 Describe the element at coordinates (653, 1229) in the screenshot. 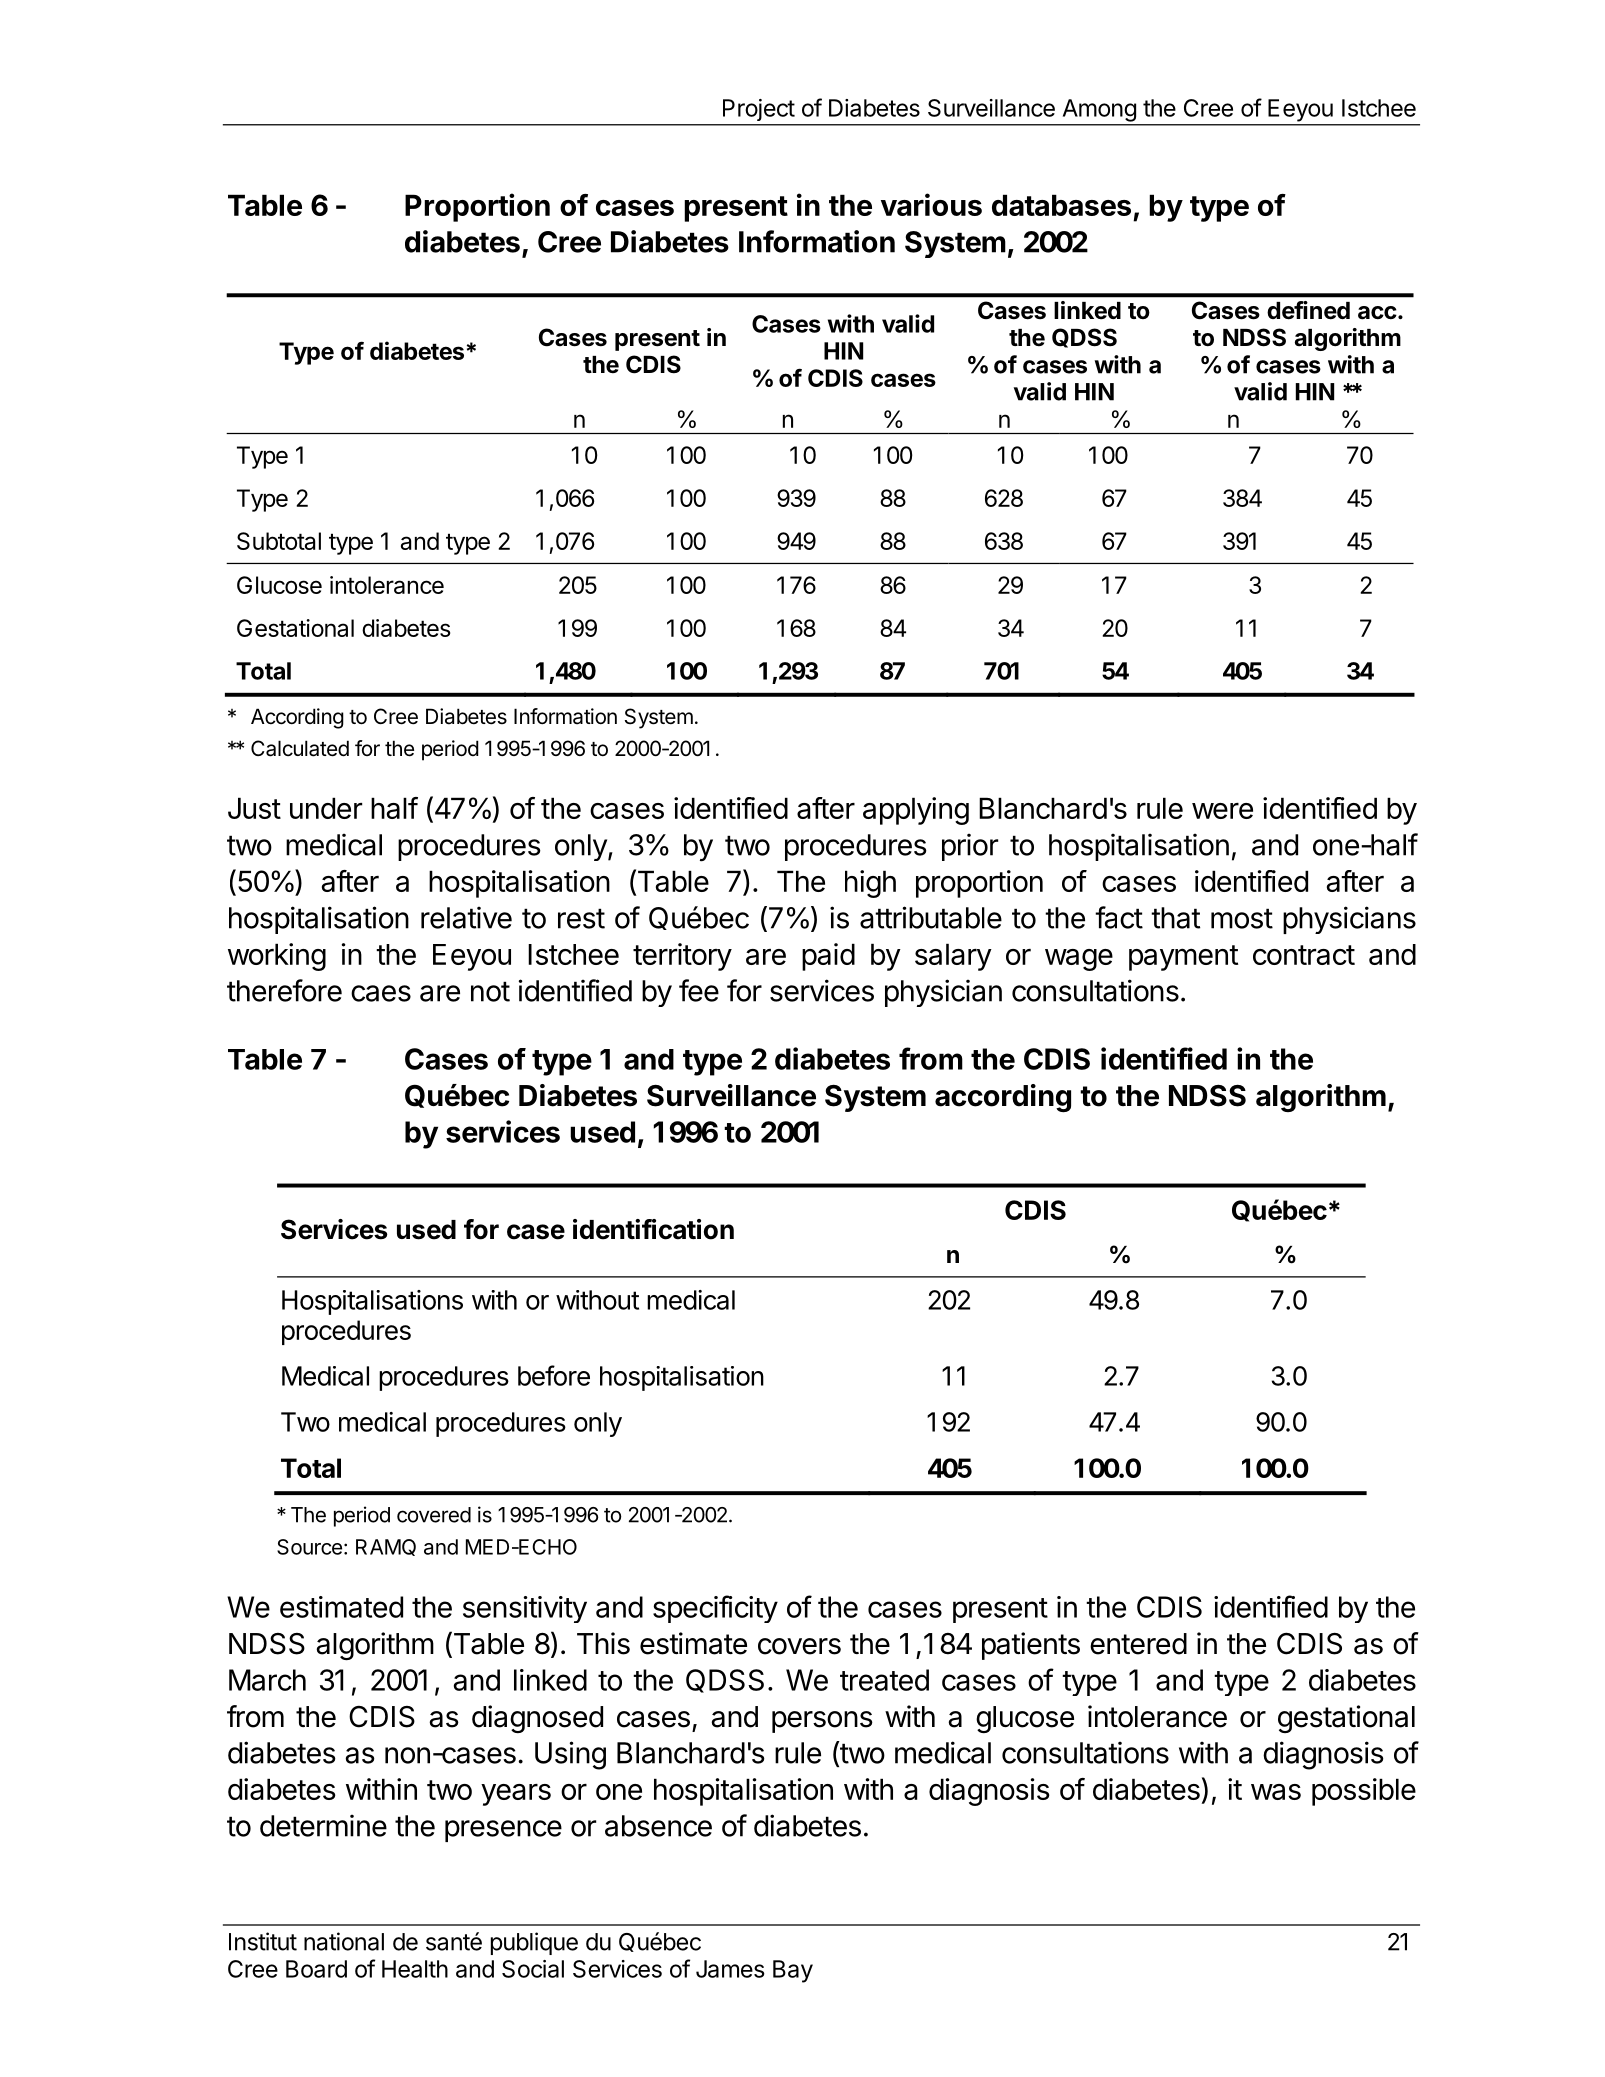

I see `identification` at that location.
